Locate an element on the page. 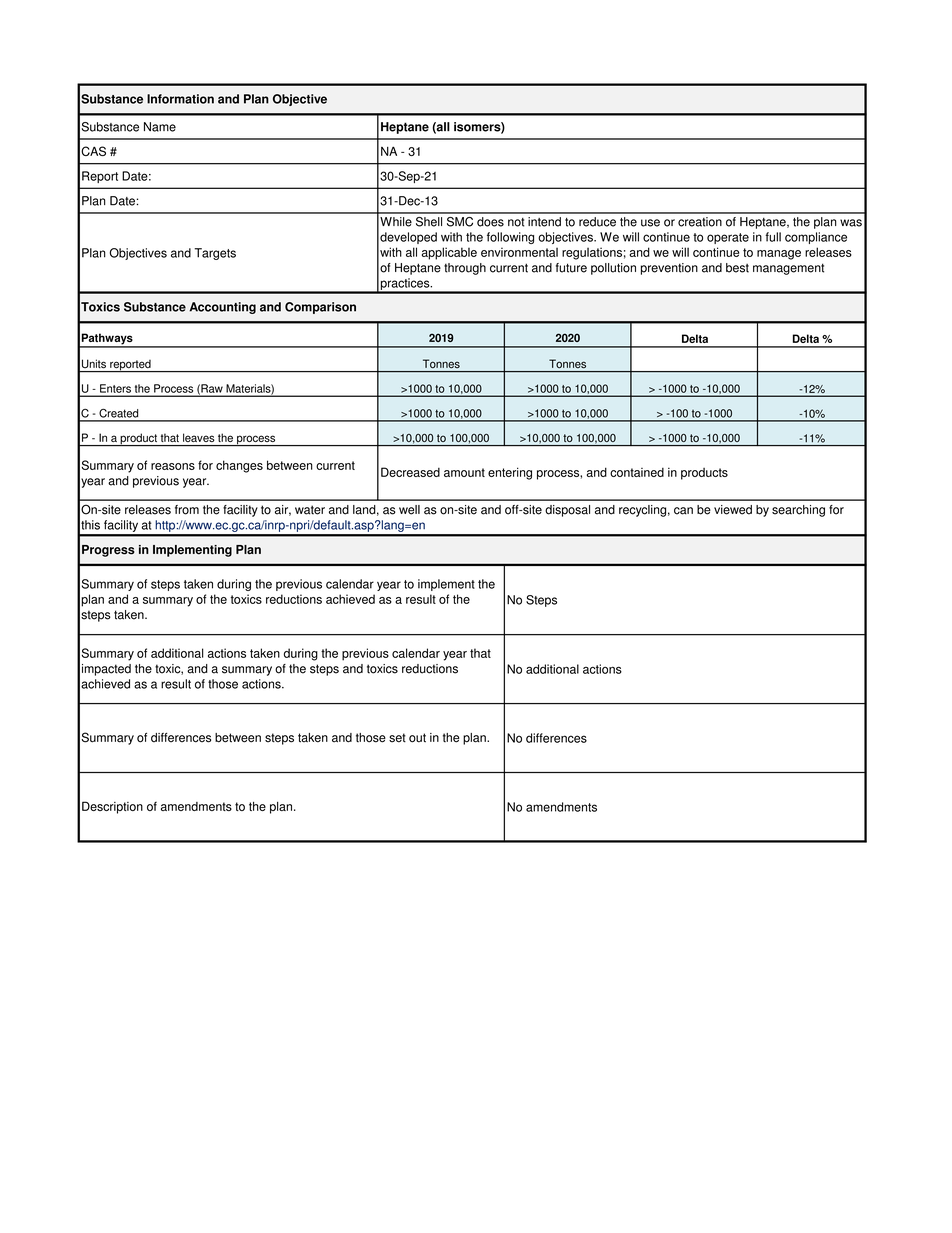 This document has height=1233, width=952. out is located at coordinates (417, 738).
